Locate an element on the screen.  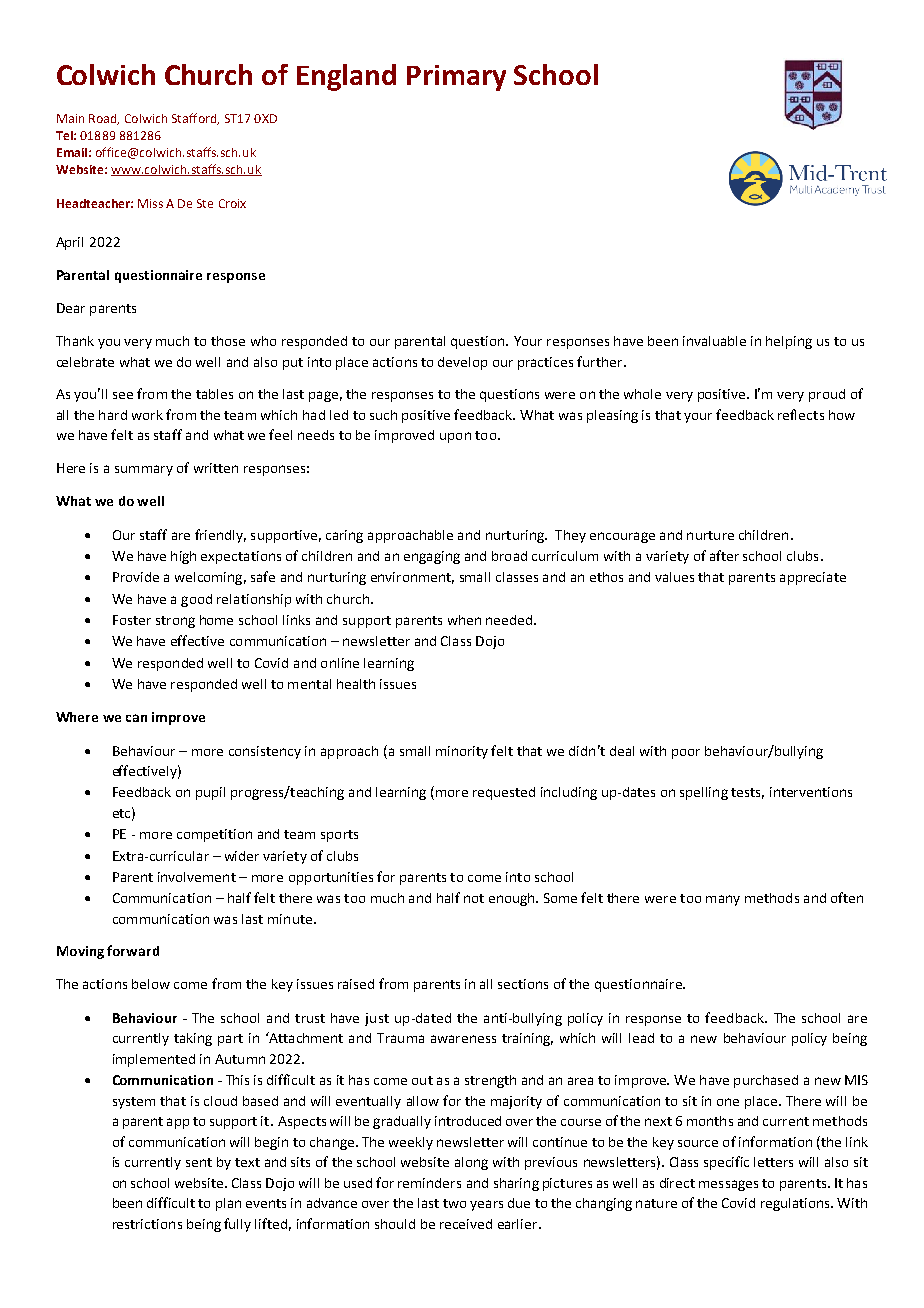
requested is located at coordinates (504, 793).
